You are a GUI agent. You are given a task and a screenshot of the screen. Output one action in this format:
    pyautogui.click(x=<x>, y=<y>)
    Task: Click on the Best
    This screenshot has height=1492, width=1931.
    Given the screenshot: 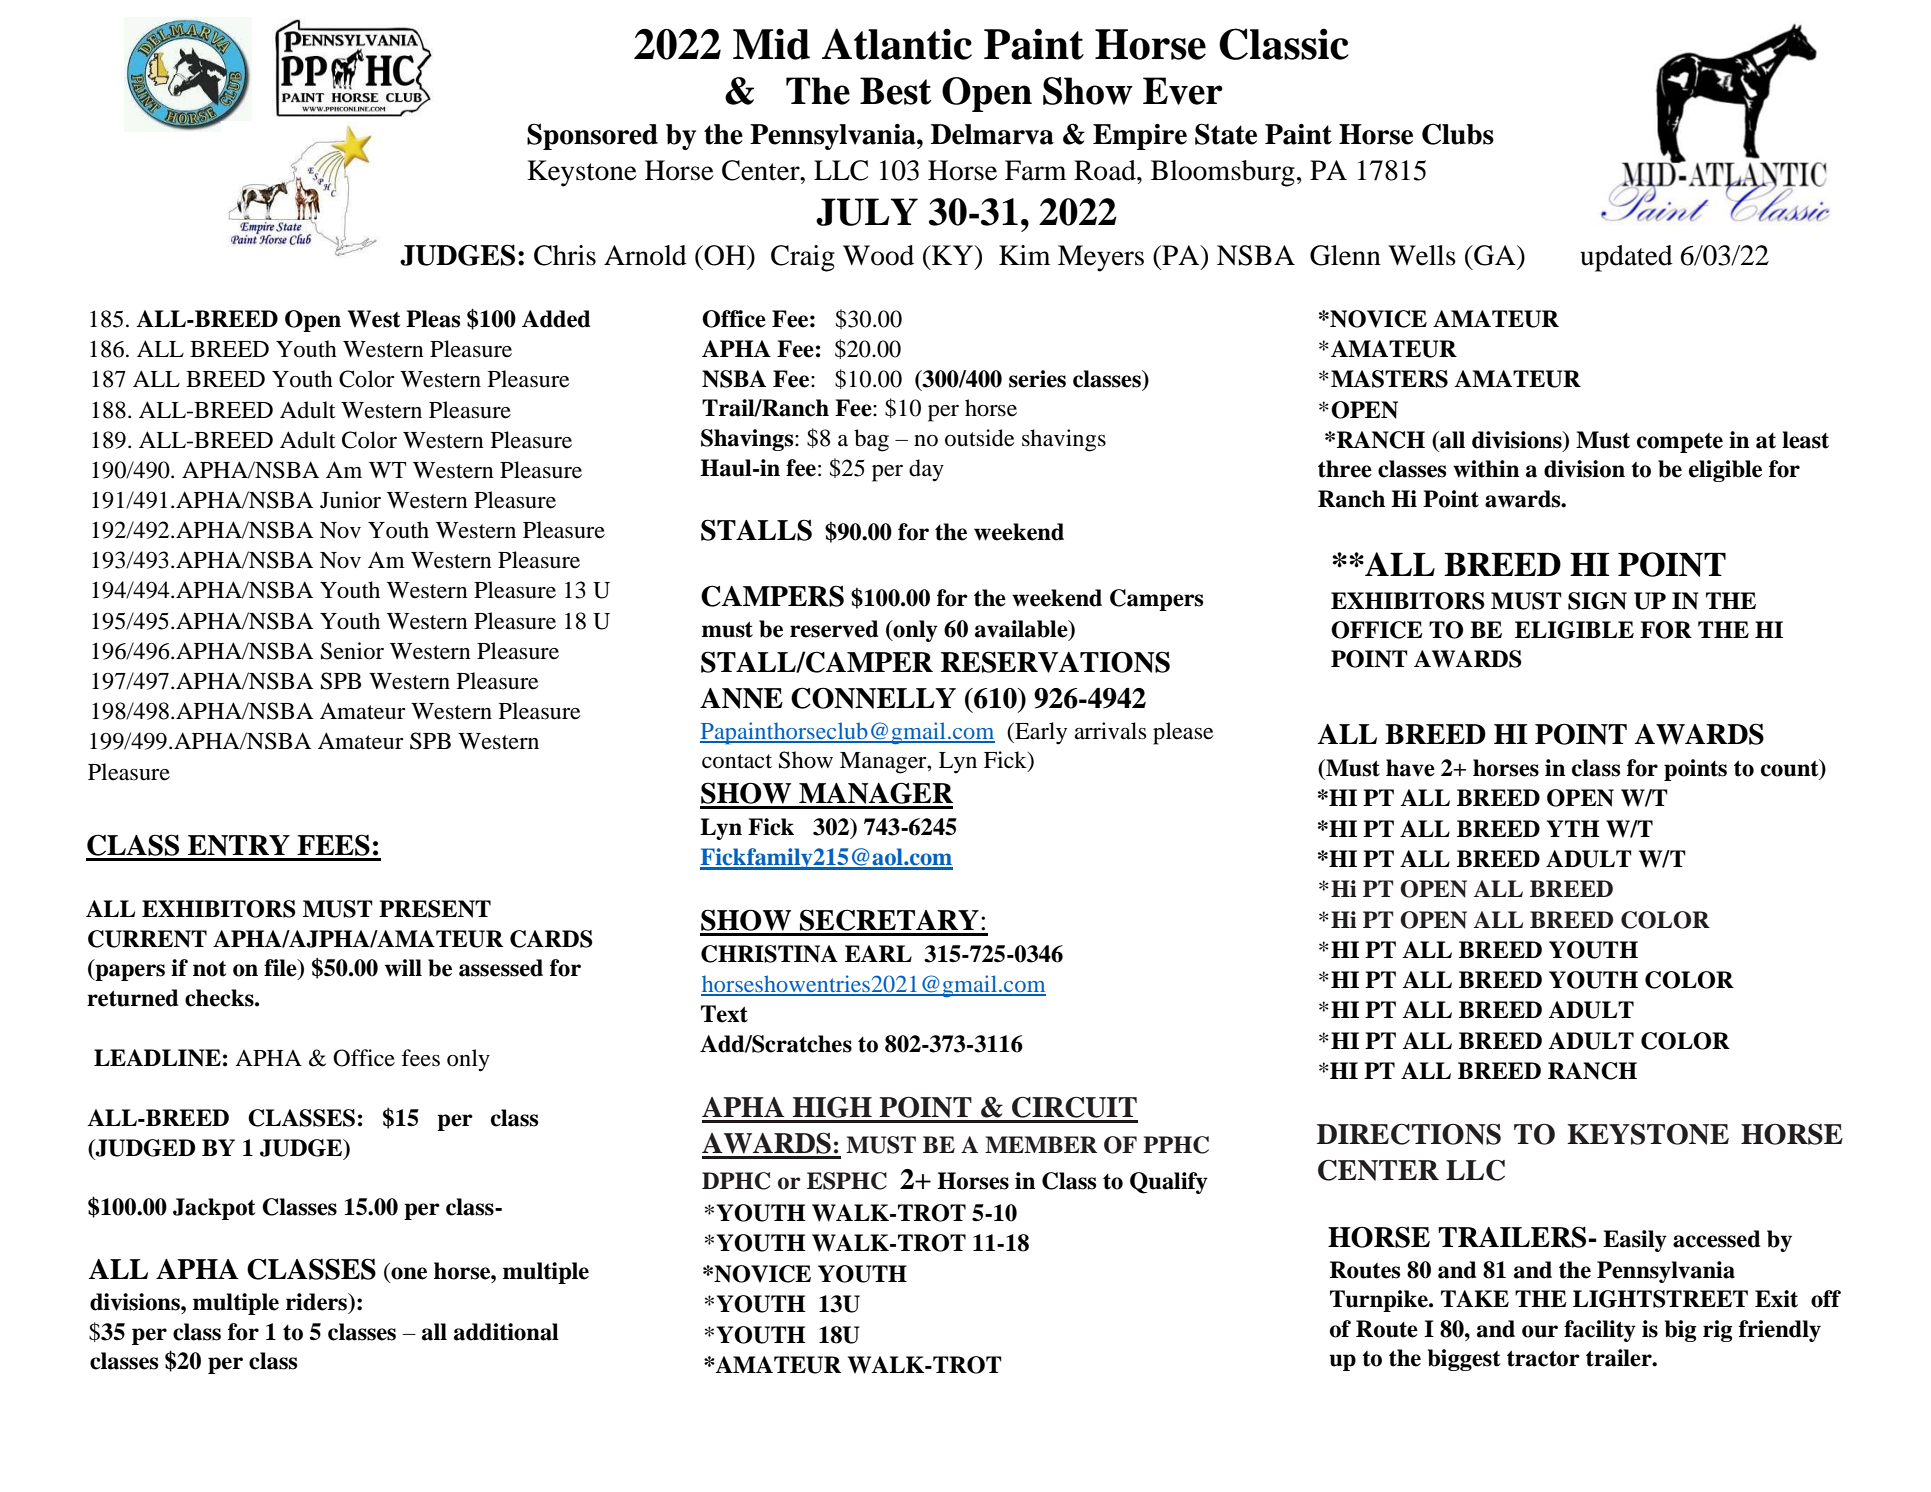 What is the action you would take?
    pyautogui.click(x=895, y=91)
